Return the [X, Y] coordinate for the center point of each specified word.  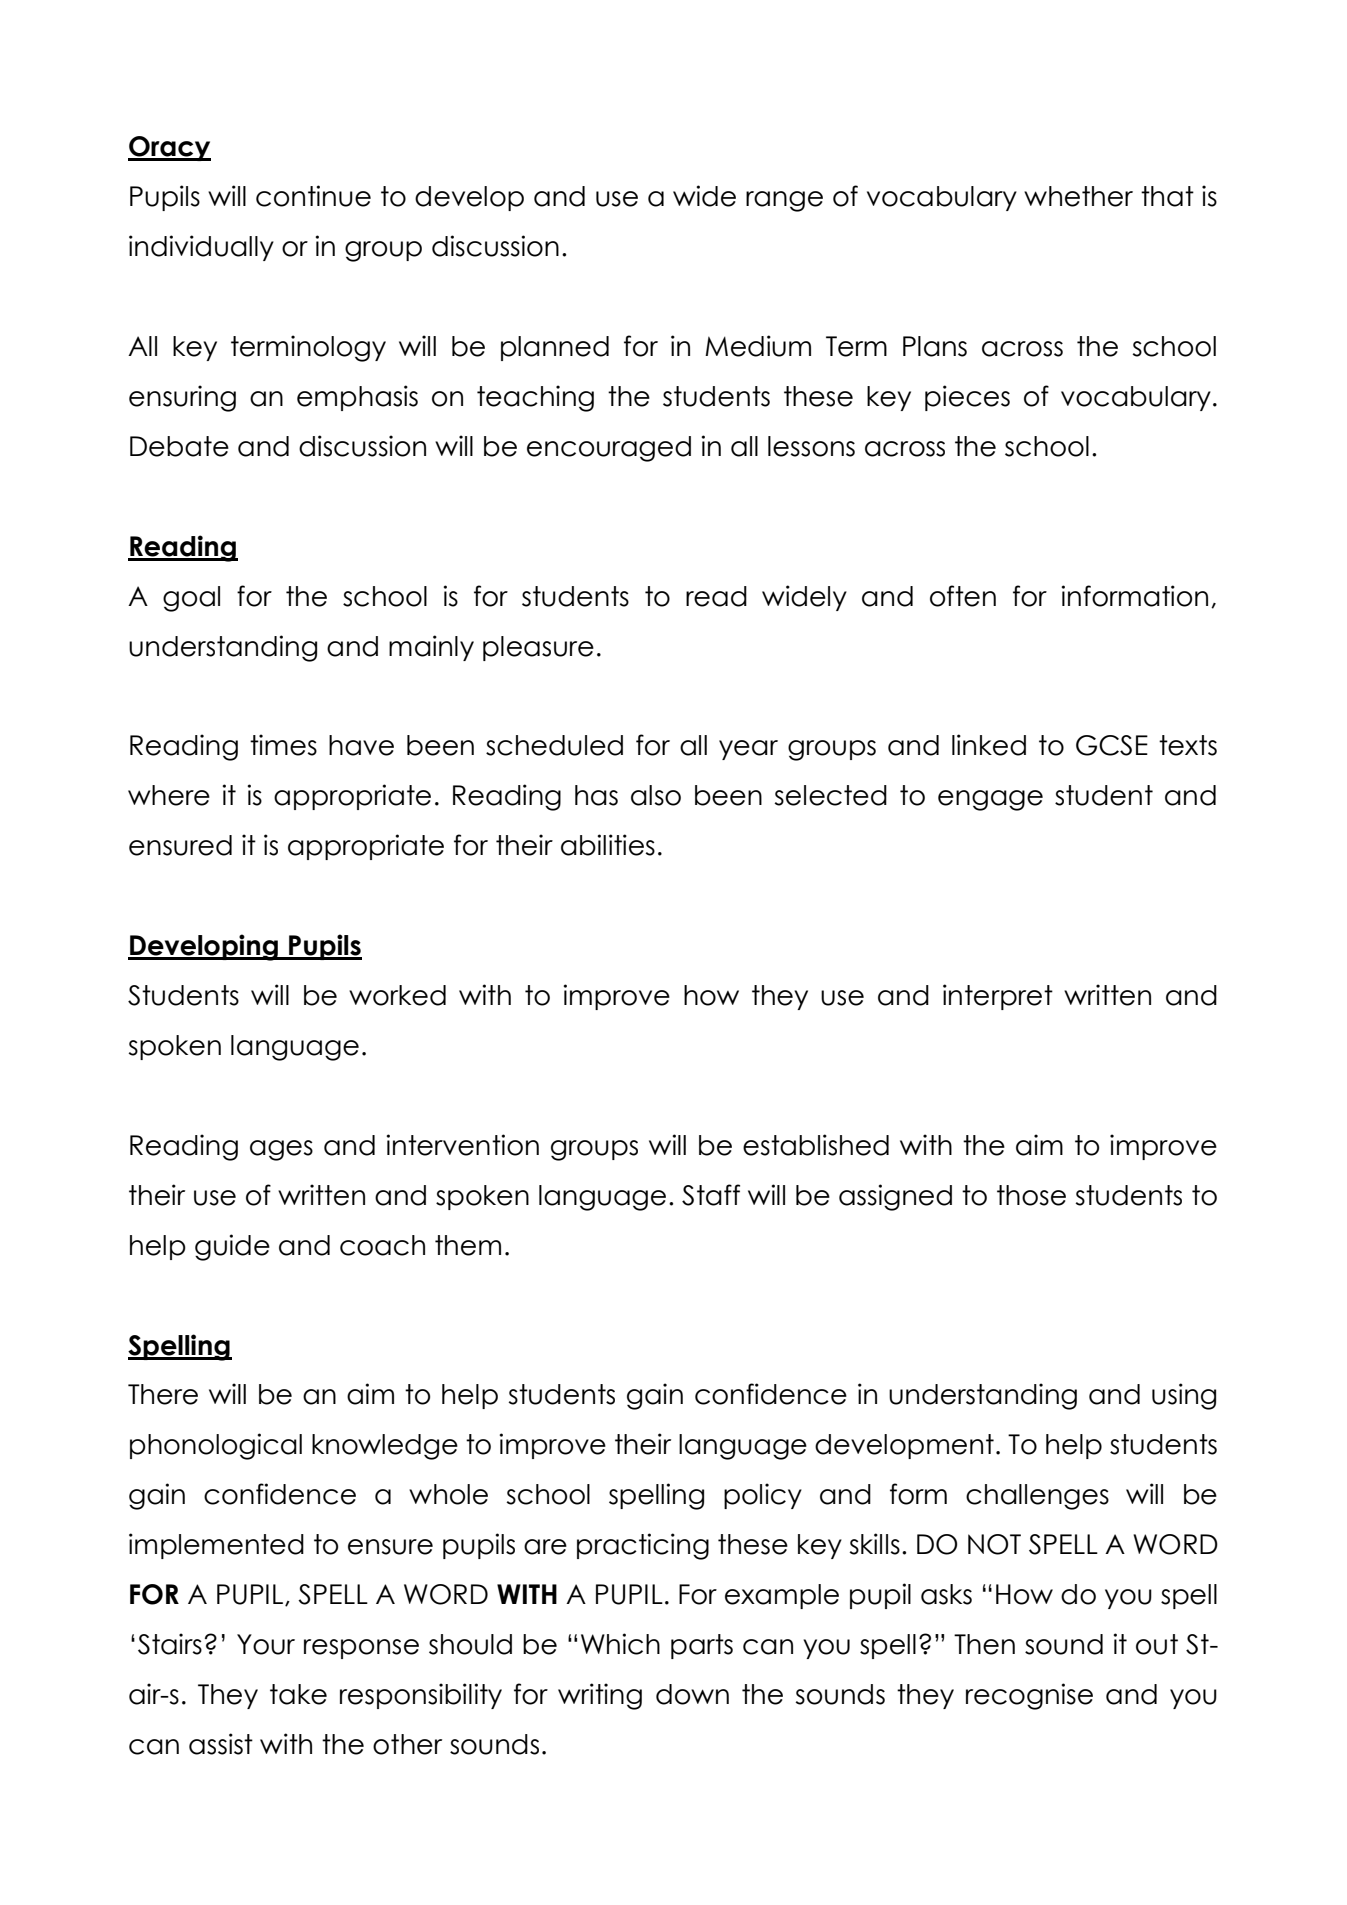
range [784, 201]
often [963, 596]
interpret [998, 997]
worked [397, 995]
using [1184, 1396]
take [298, 1694]
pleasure [538, 648]
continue [313, 196]
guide [232, 1247]
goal [191, 599]
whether [1078, 196]
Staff [711, 1195]
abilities [608, 845]
